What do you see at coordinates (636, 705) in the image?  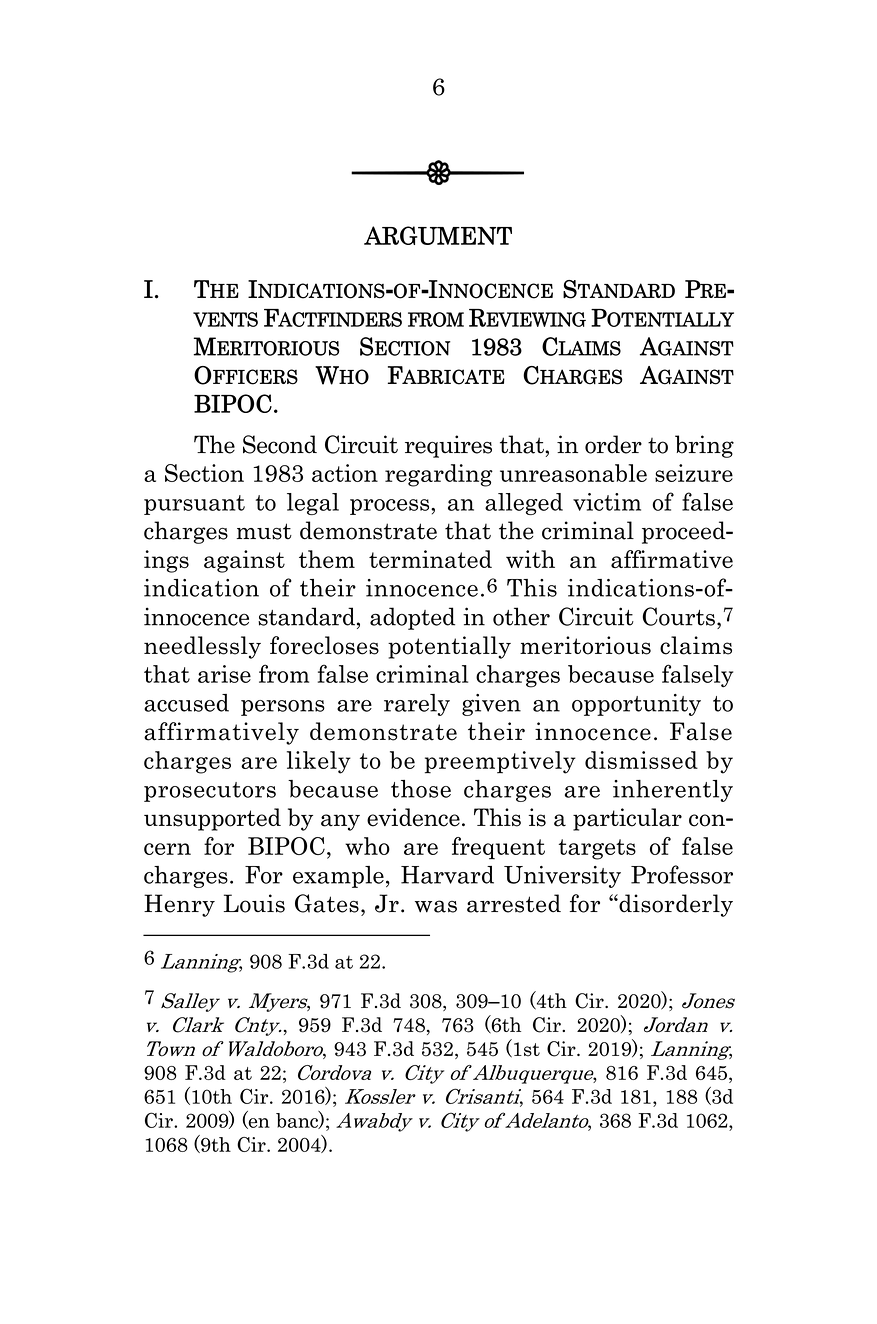 I see `opportunity` at bounding box center [636, 705].
